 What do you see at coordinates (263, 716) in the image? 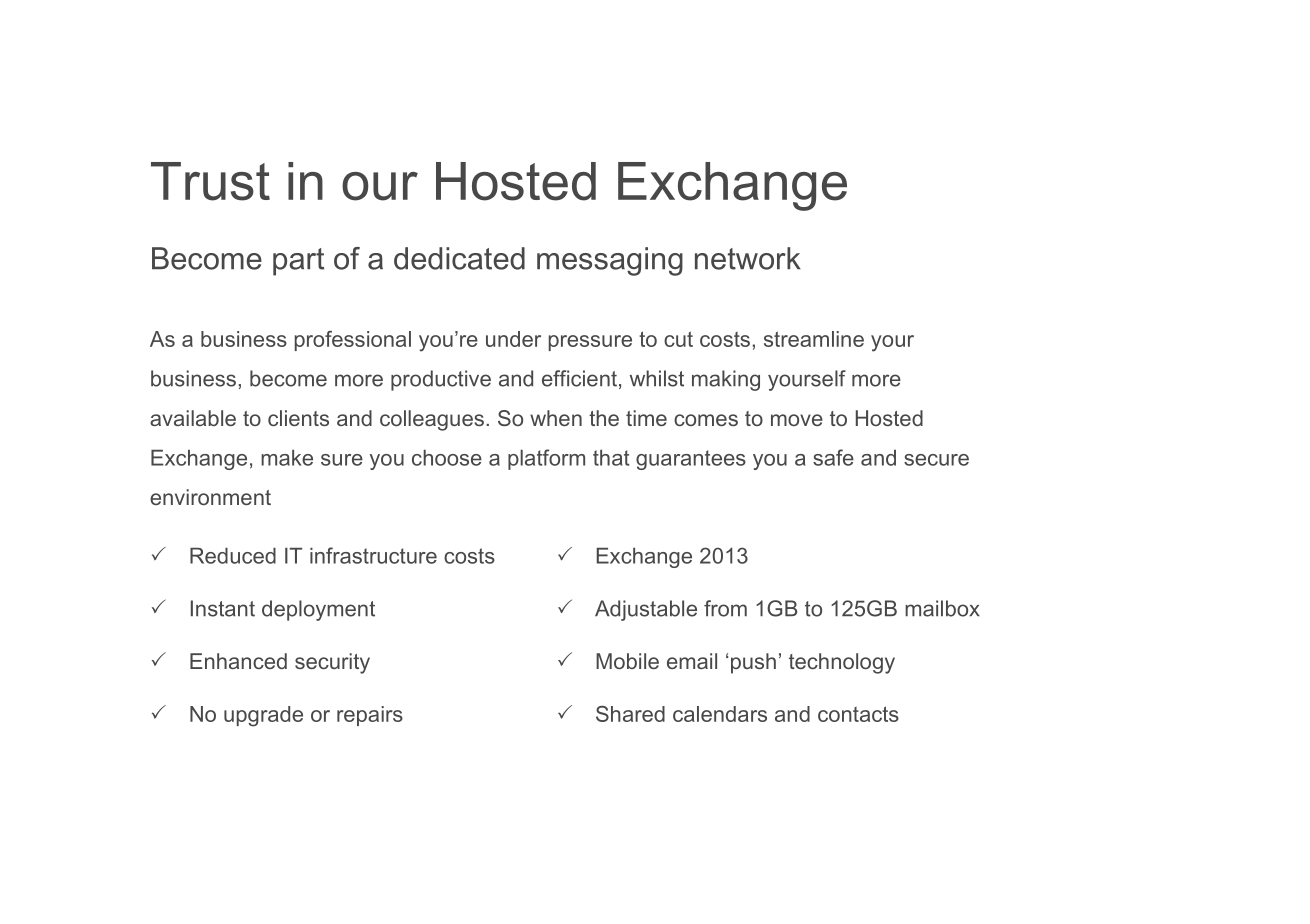
I see `upgrade` at bounding box center [263, 716].
